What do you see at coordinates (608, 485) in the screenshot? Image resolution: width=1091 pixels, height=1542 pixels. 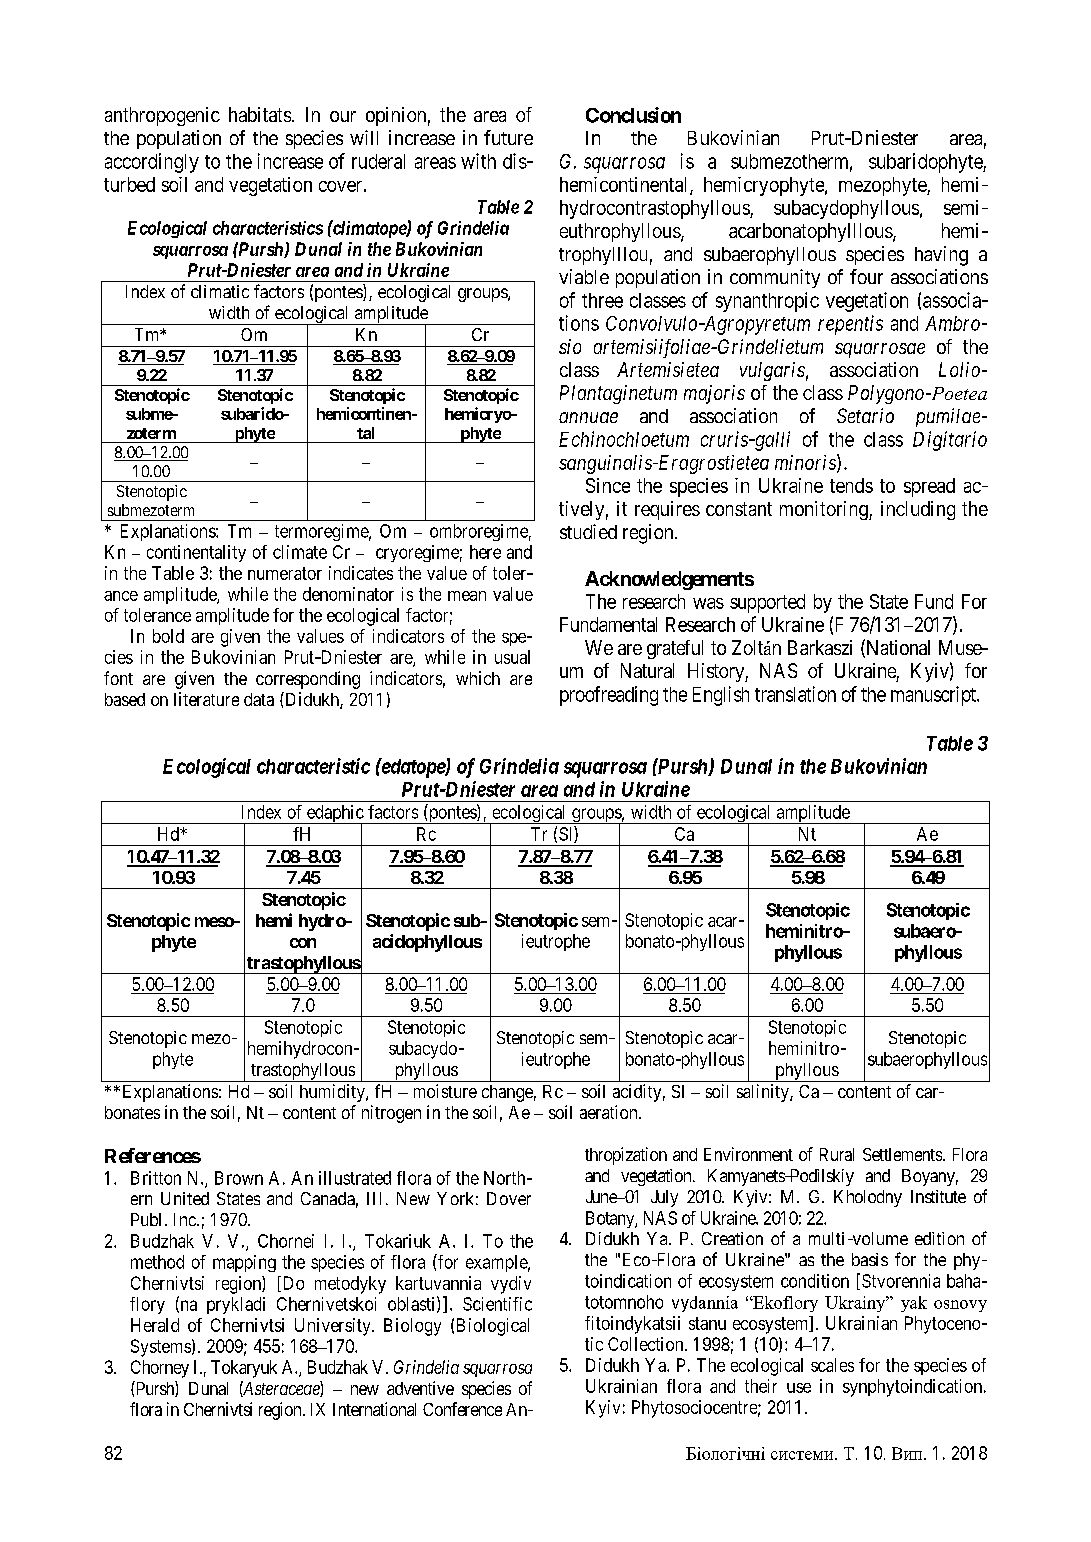 I see `Since` at bounding box center [608, 485].
